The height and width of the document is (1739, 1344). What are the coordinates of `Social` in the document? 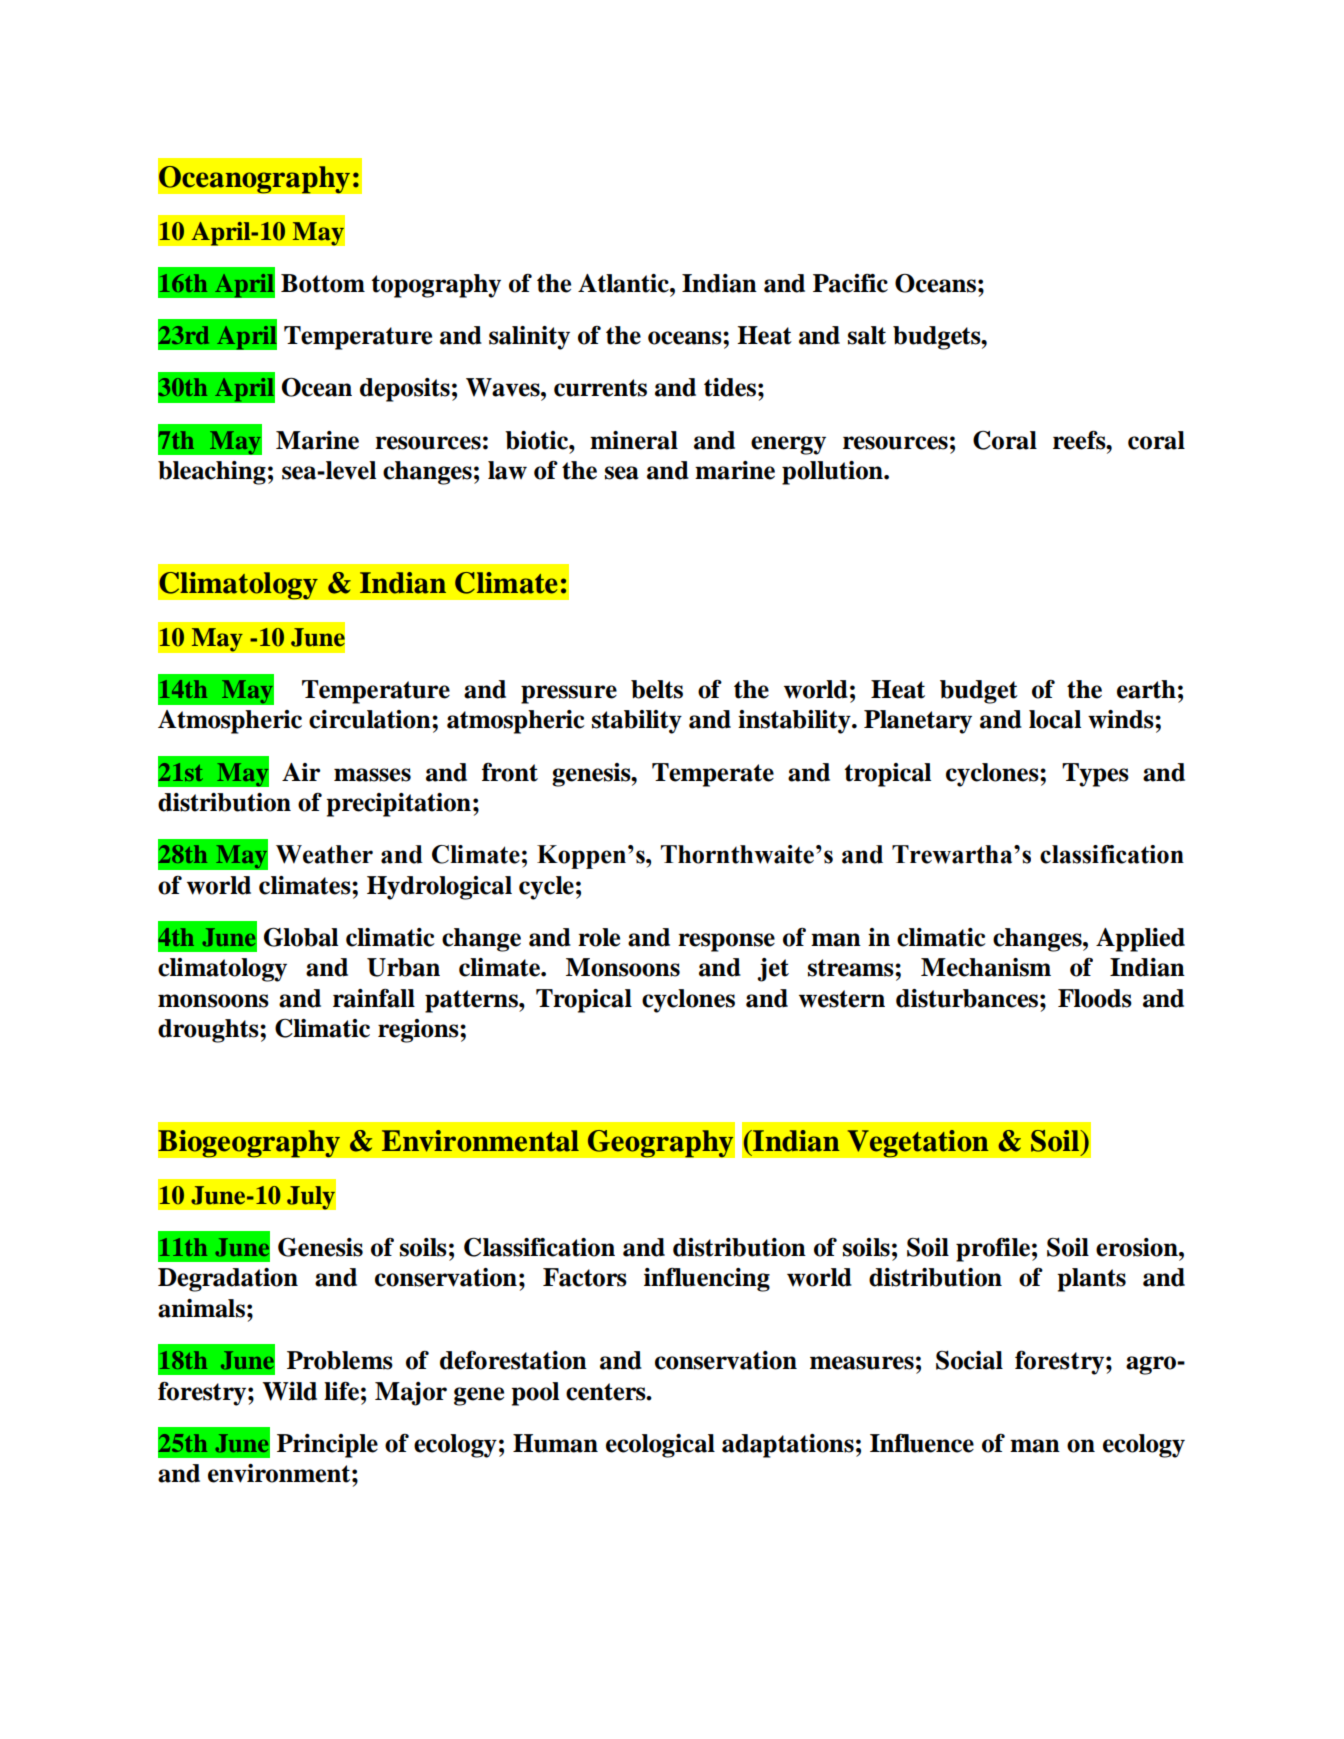 It's located at (969, 1360).
